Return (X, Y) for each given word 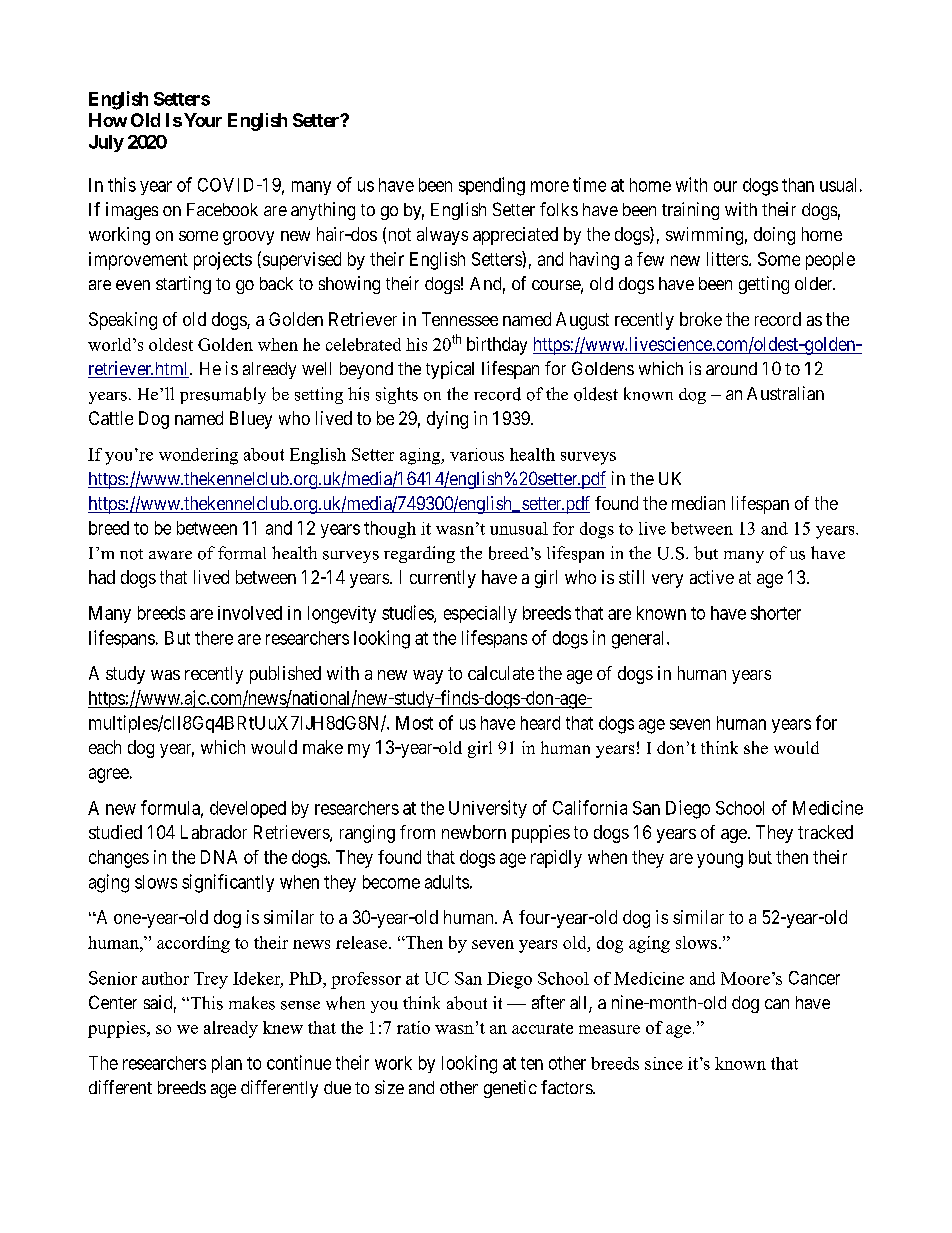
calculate (501, 673)
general (640, 640)
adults (447, 882)
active (712, 577)
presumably (223, 395)
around (731, 368)
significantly (228, 883)
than (798, 185)
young (720, 860)
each (105, 747)
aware (170, 555)
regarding (419, 554)
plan (227, 1064)
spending (492, 186)
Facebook (222, 209)
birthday (497, 346)
